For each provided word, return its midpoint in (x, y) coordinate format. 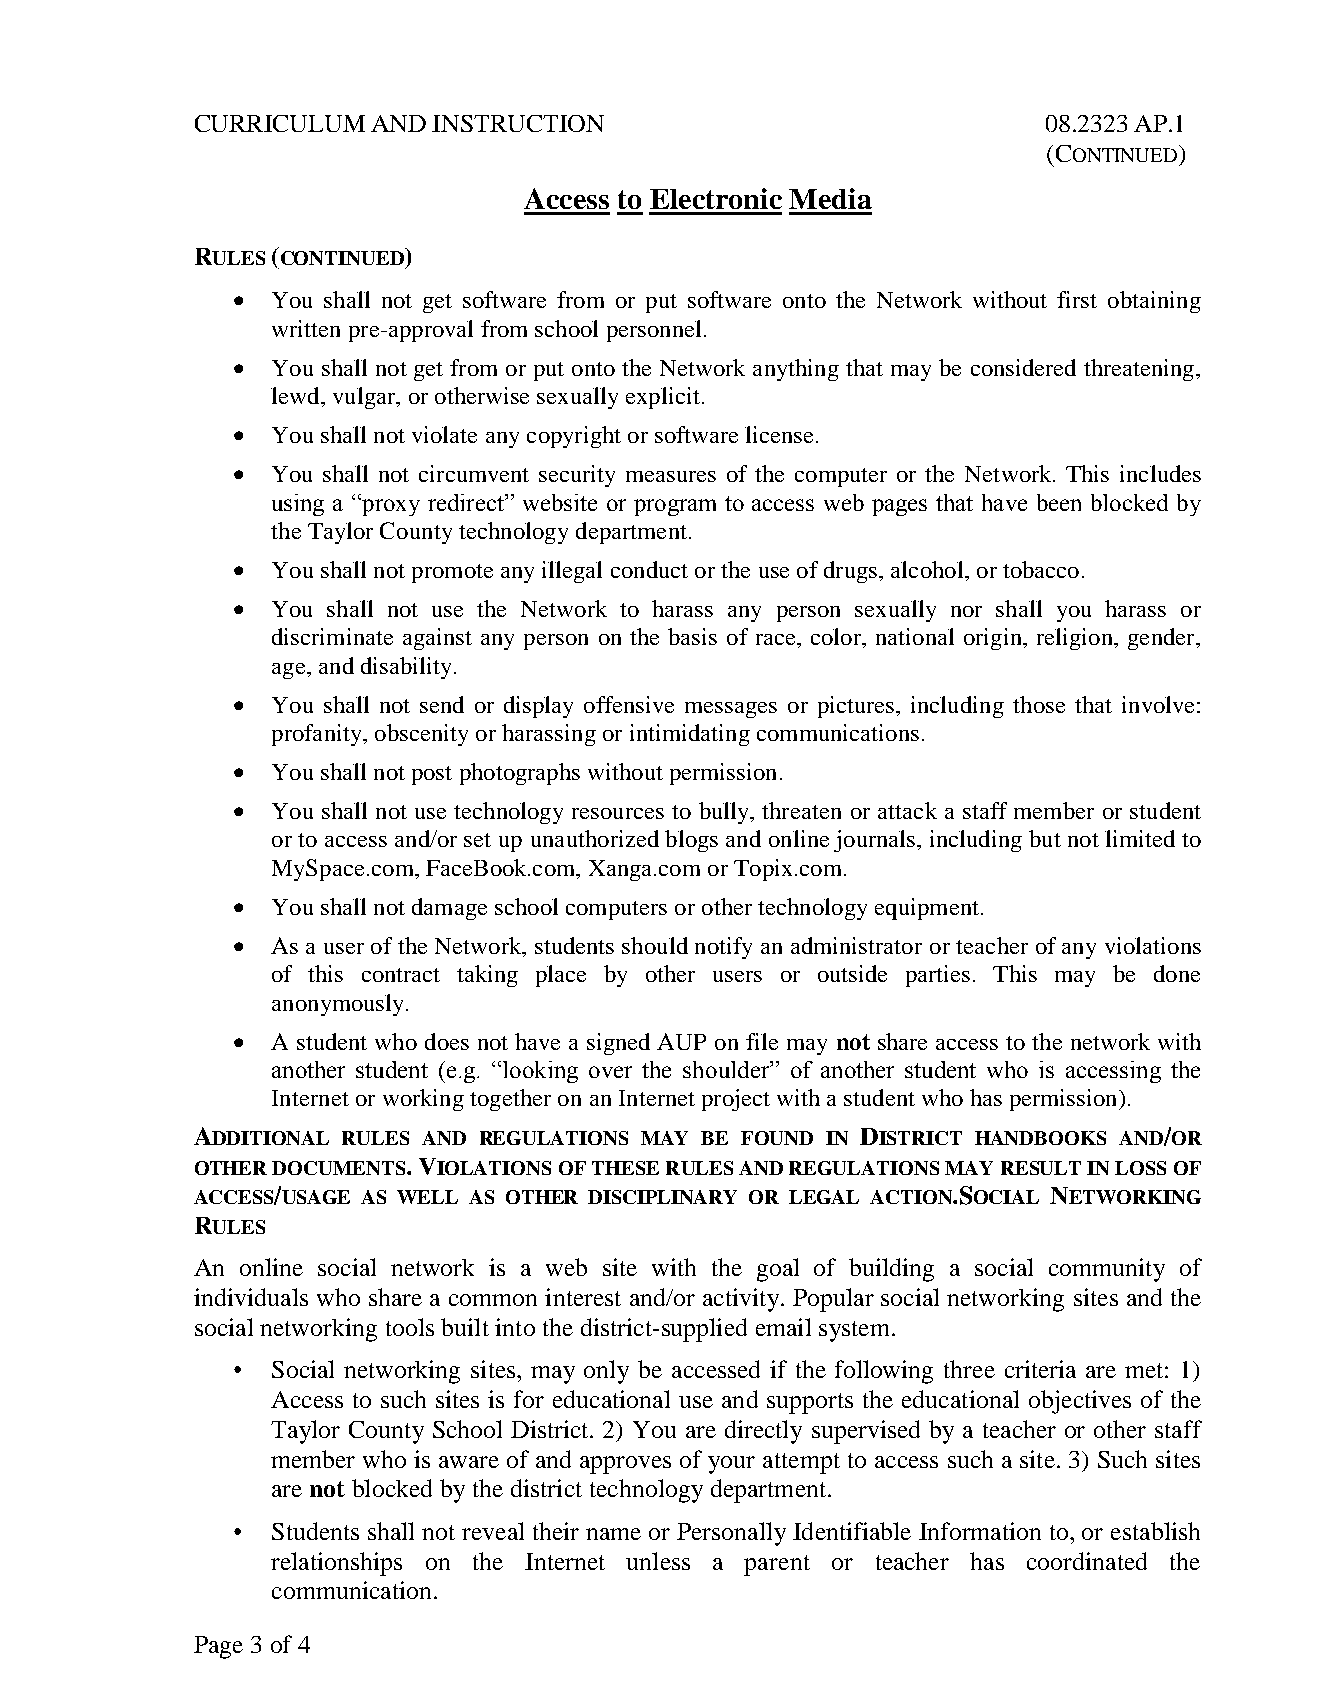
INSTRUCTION (518, 123)
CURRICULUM (280, 123)
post (432, 775)
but (1045, 838)
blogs (691, 841)
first (1077, 299)
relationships (336, 1564)
